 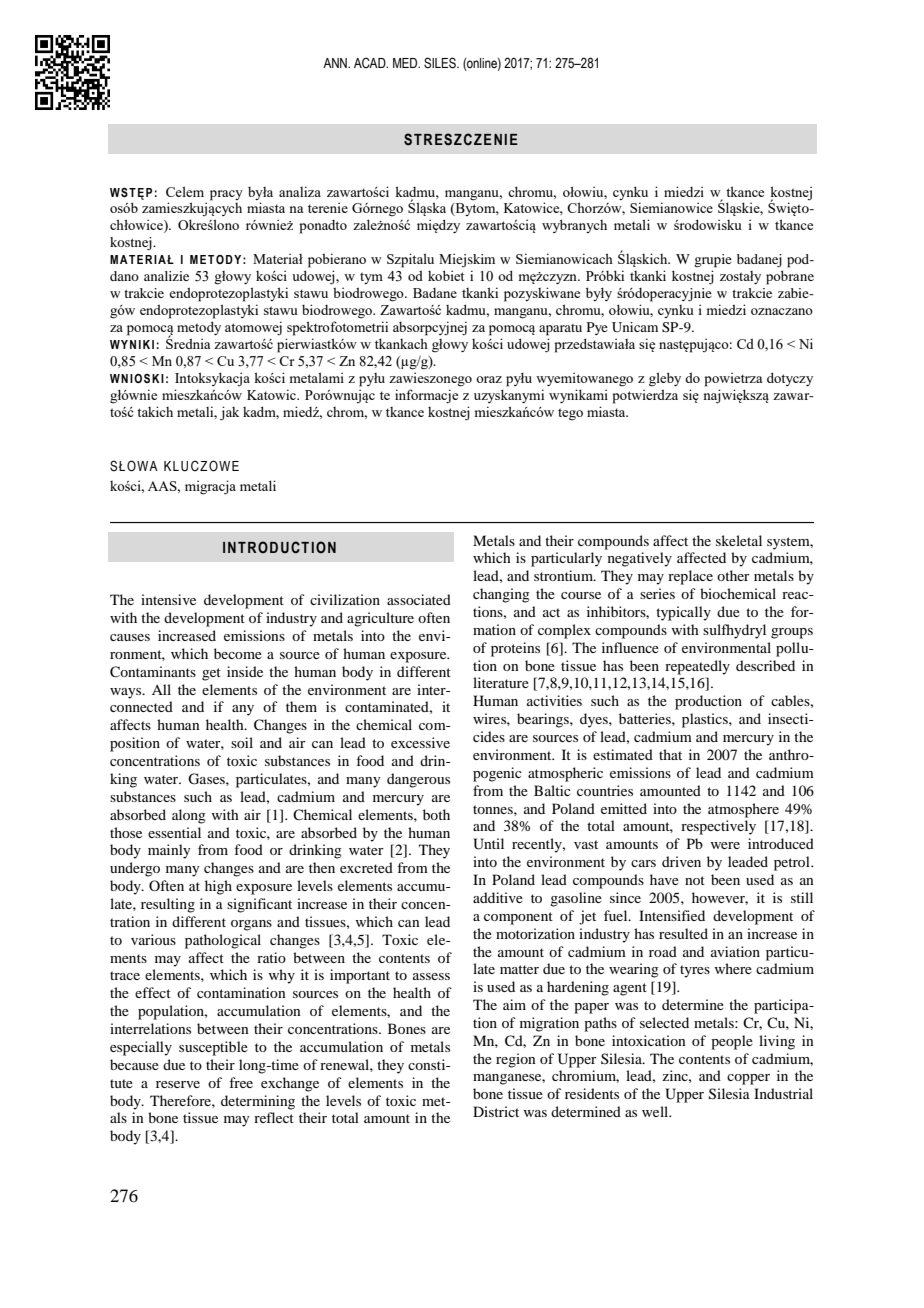 What do you see at coordinates (501, 595) in the screenshot?
I see `changing` at bounding box center [501, 595].
